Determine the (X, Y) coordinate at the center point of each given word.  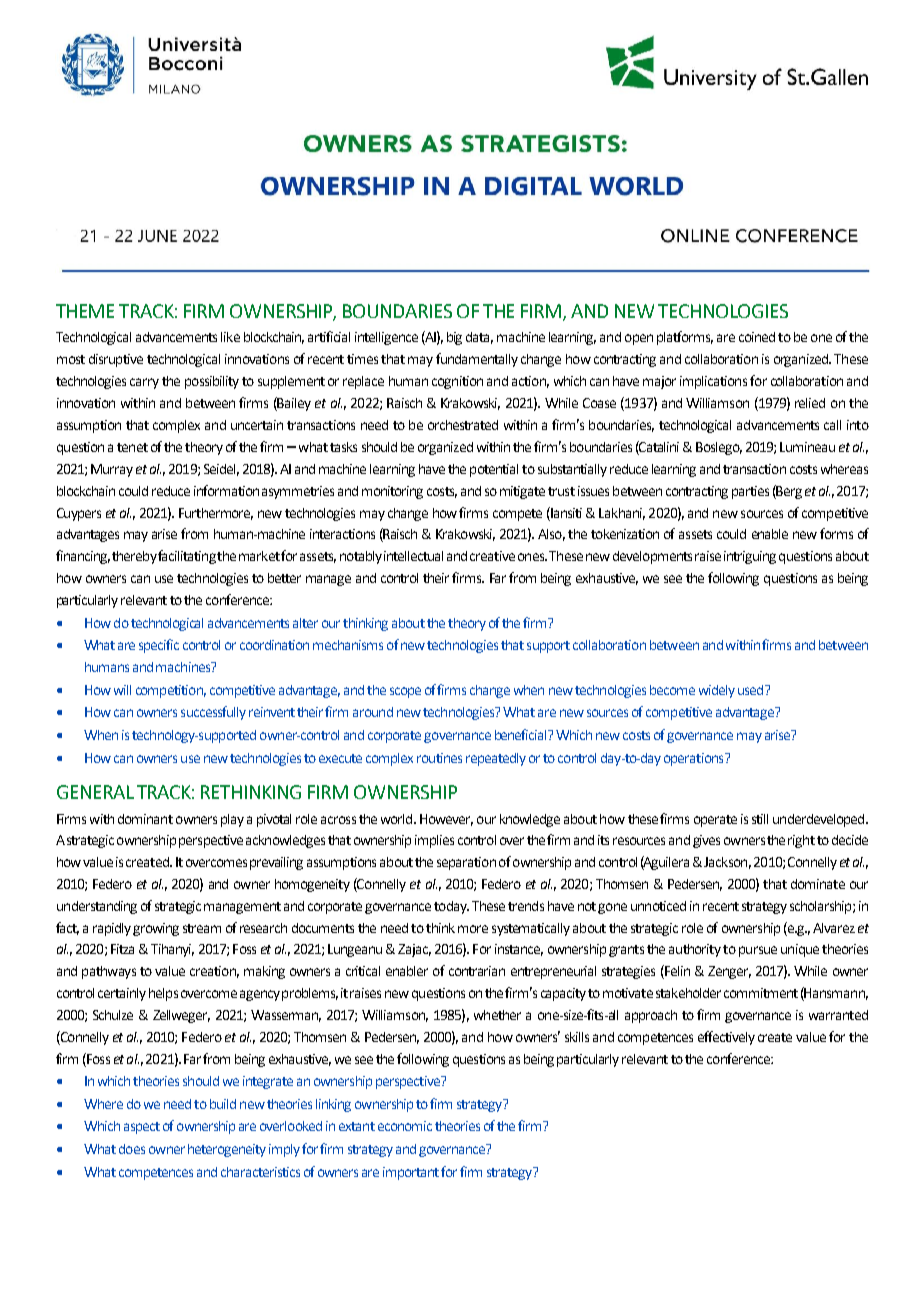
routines (439, 758)
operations (695, 759)
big (454, 338)
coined (757, 337)
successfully (213, 713)
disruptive (116, 360)
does (132, 1149)
